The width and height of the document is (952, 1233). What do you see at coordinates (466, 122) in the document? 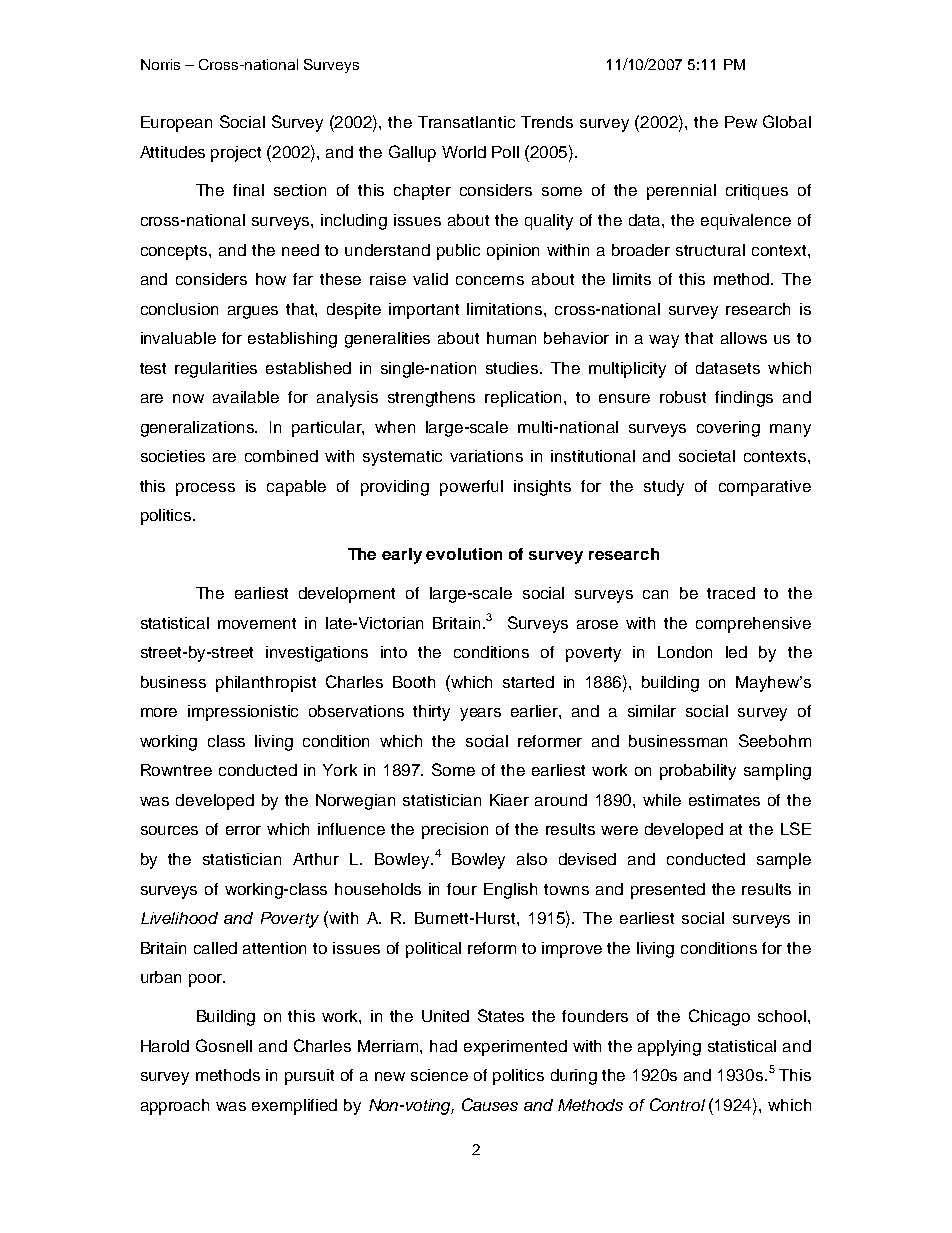
I see `Transatlantic` at bounding box center [466, 122].
